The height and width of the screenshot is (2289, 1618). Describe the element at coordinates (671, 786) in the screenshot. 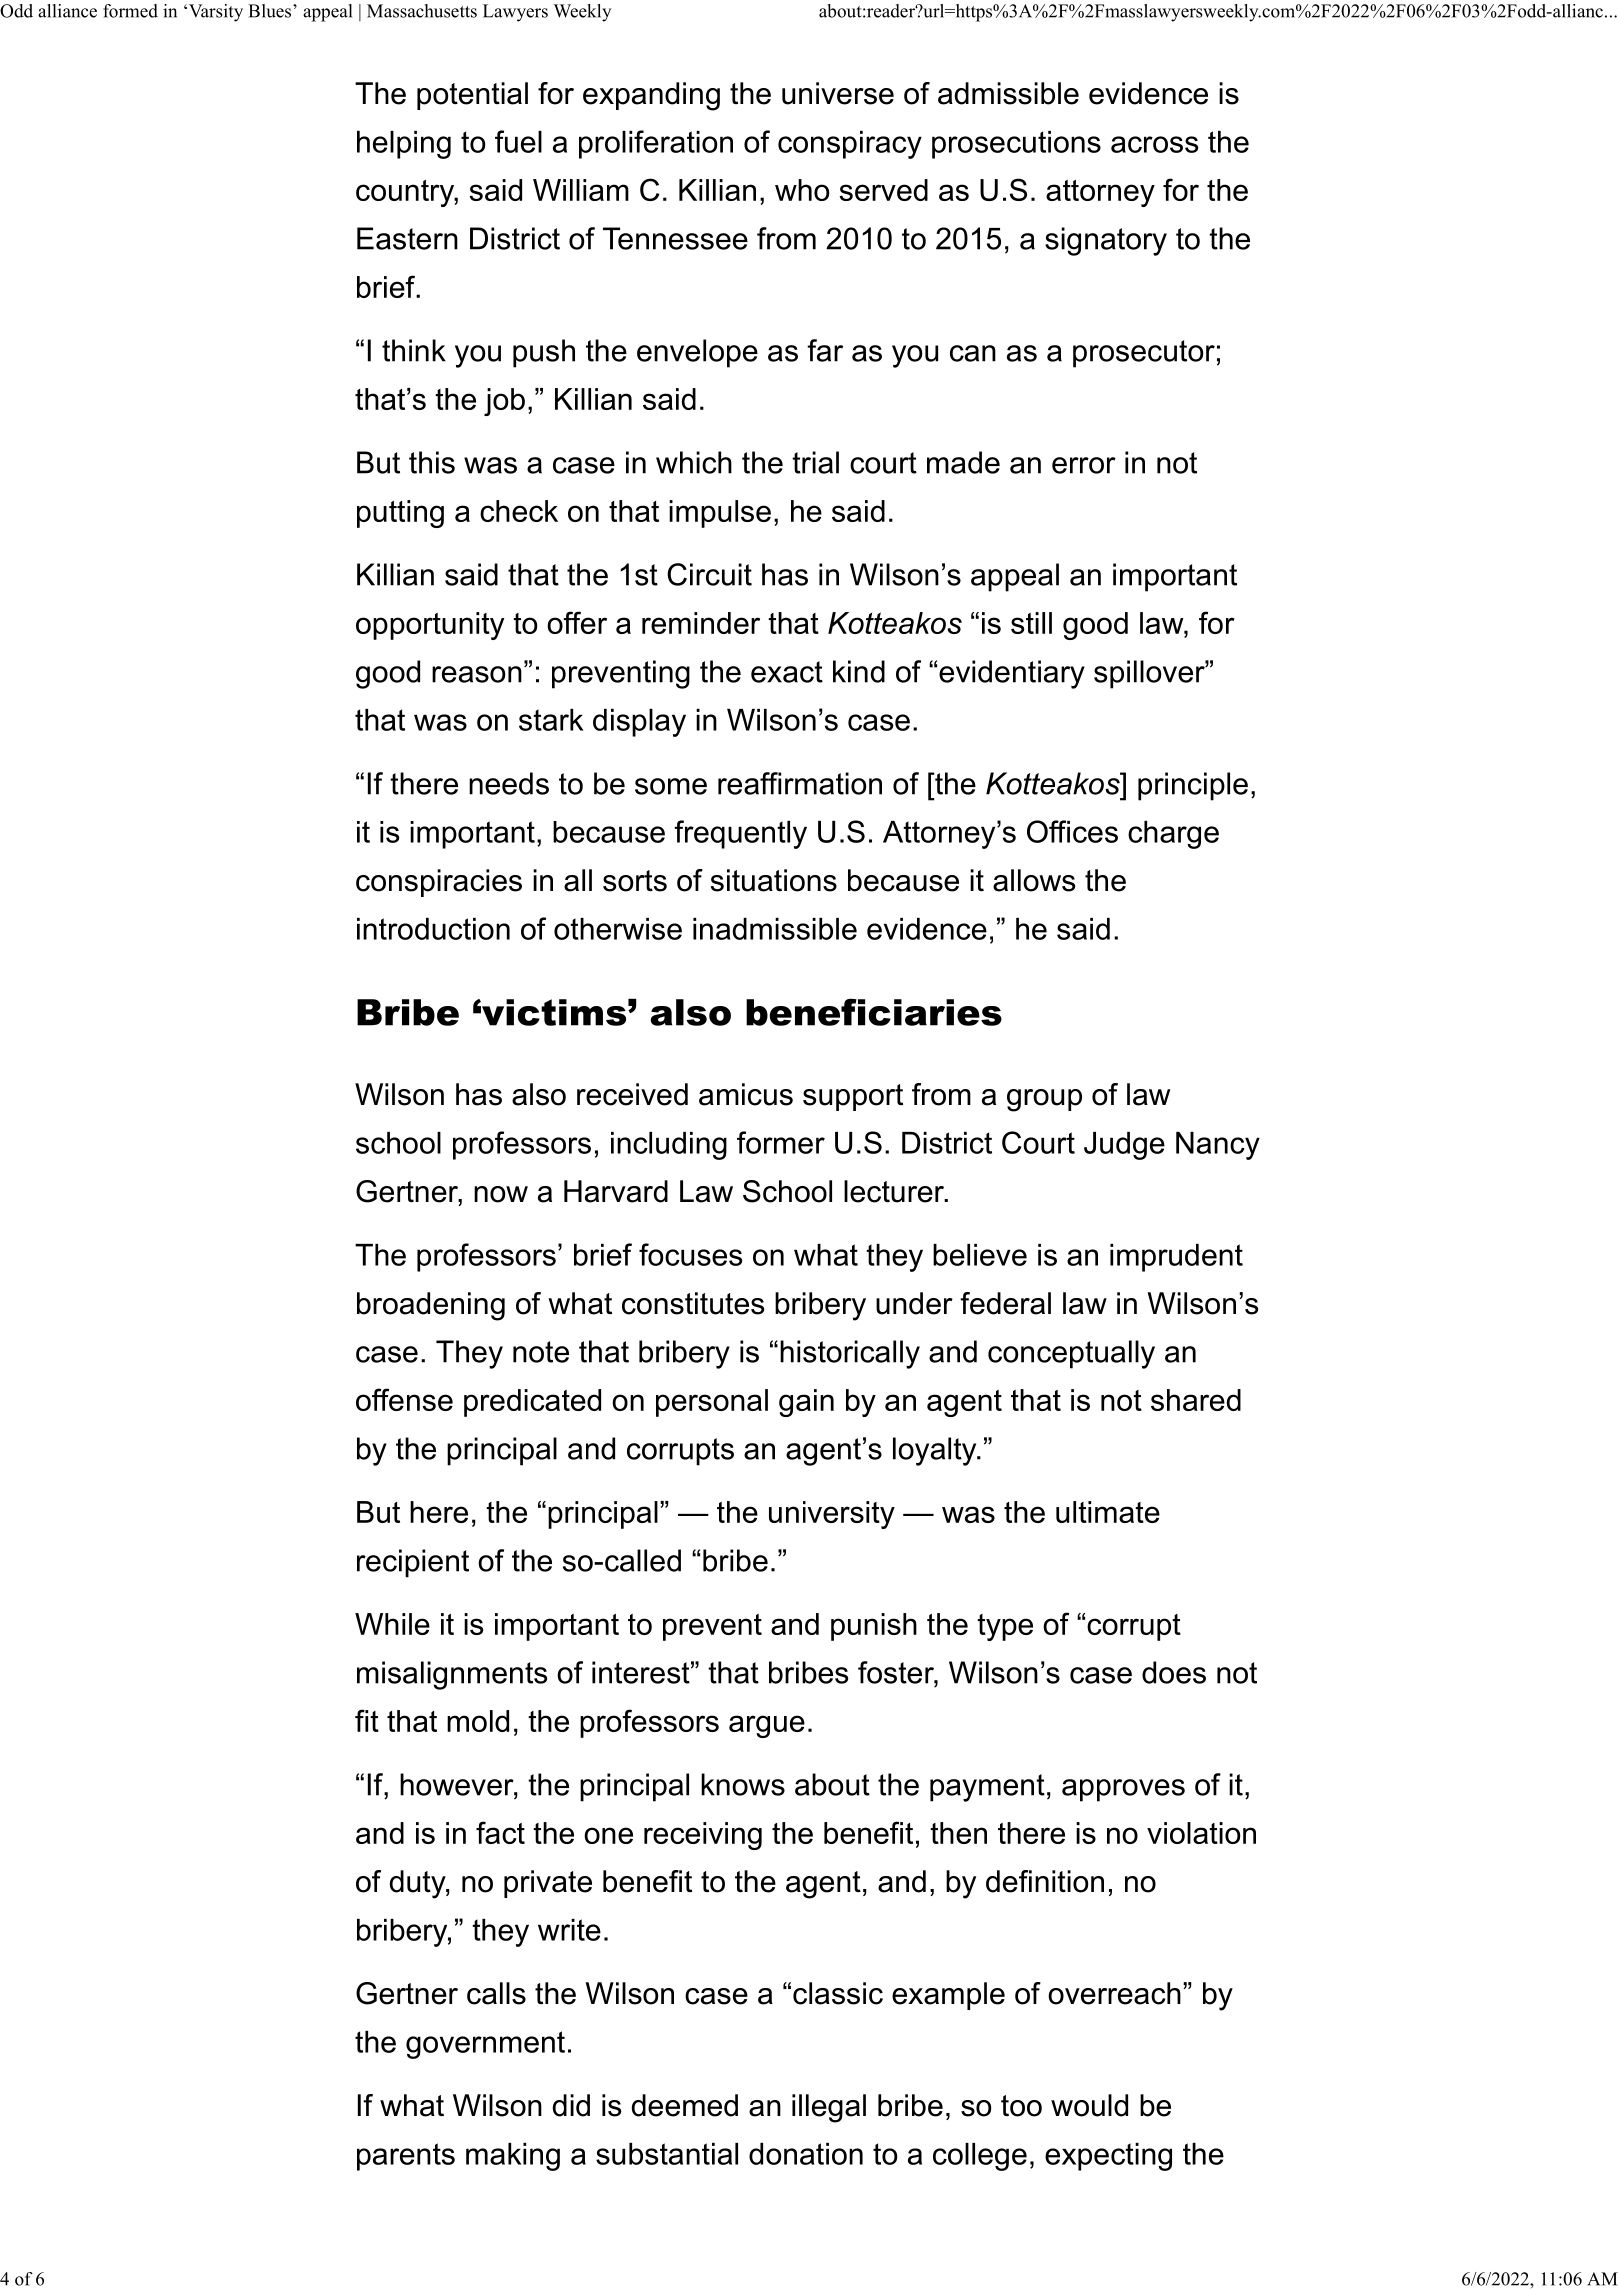

I see `some` at that location.
